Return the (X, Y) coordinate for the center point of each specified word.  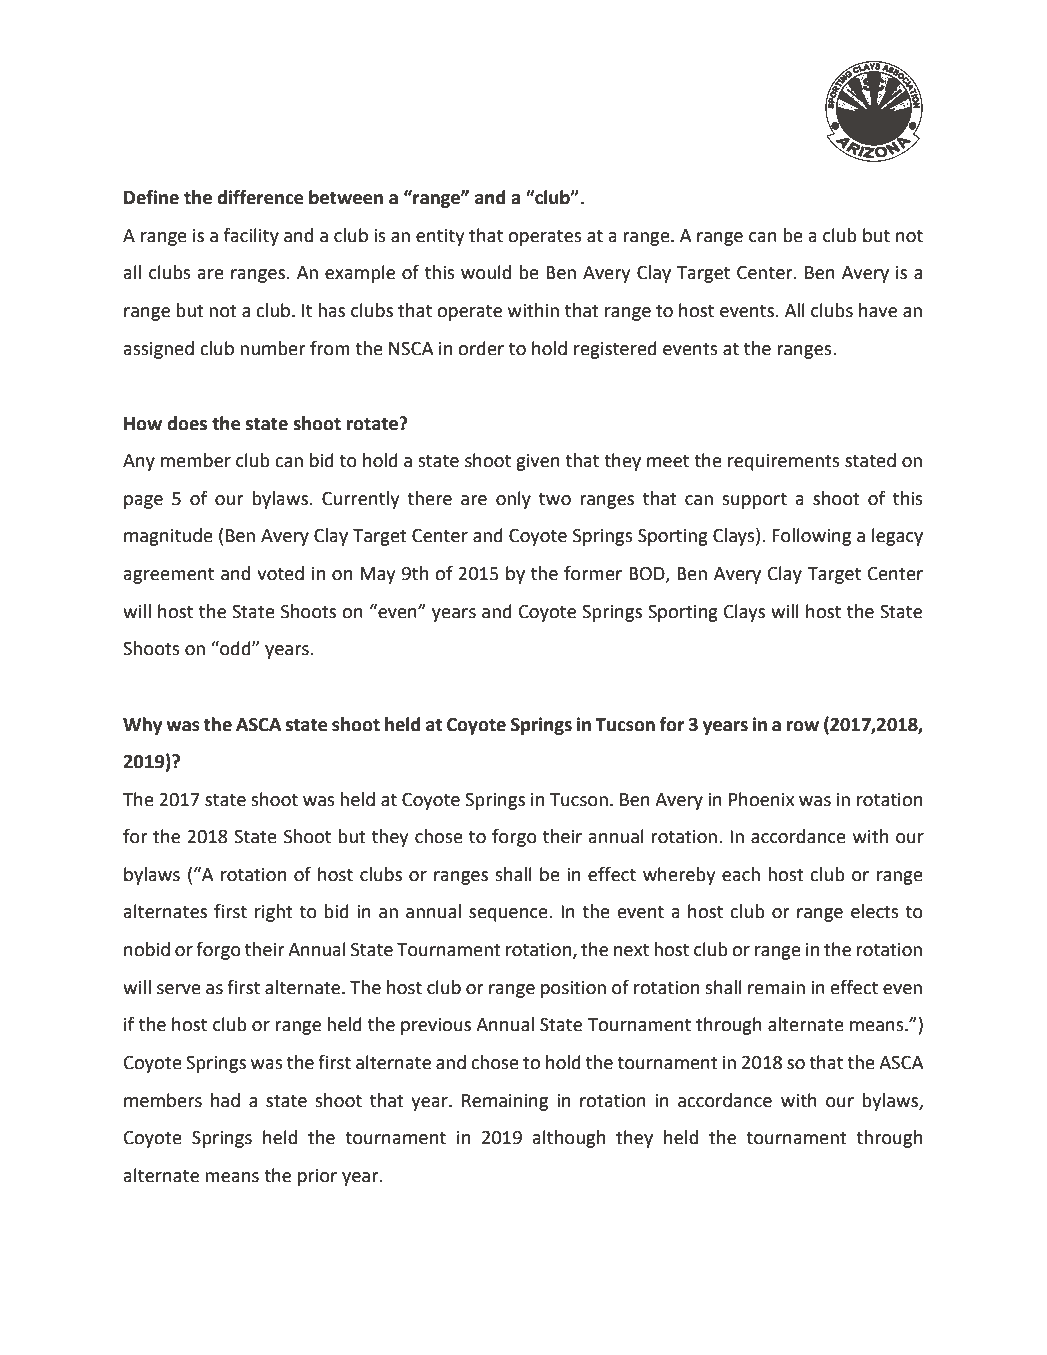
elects (875, 911)
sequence (509, 915)
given (538, 462)
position (573, 989)
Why (142, 726)
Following (811, 537)
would (486, 272)
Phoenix (761, 799)
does (187, 423)
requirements (784, 462)
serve (179, 989)
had (225, 1100)
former (593, 573)
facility (251, 237)
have (878, 310)
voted (280, 573)
